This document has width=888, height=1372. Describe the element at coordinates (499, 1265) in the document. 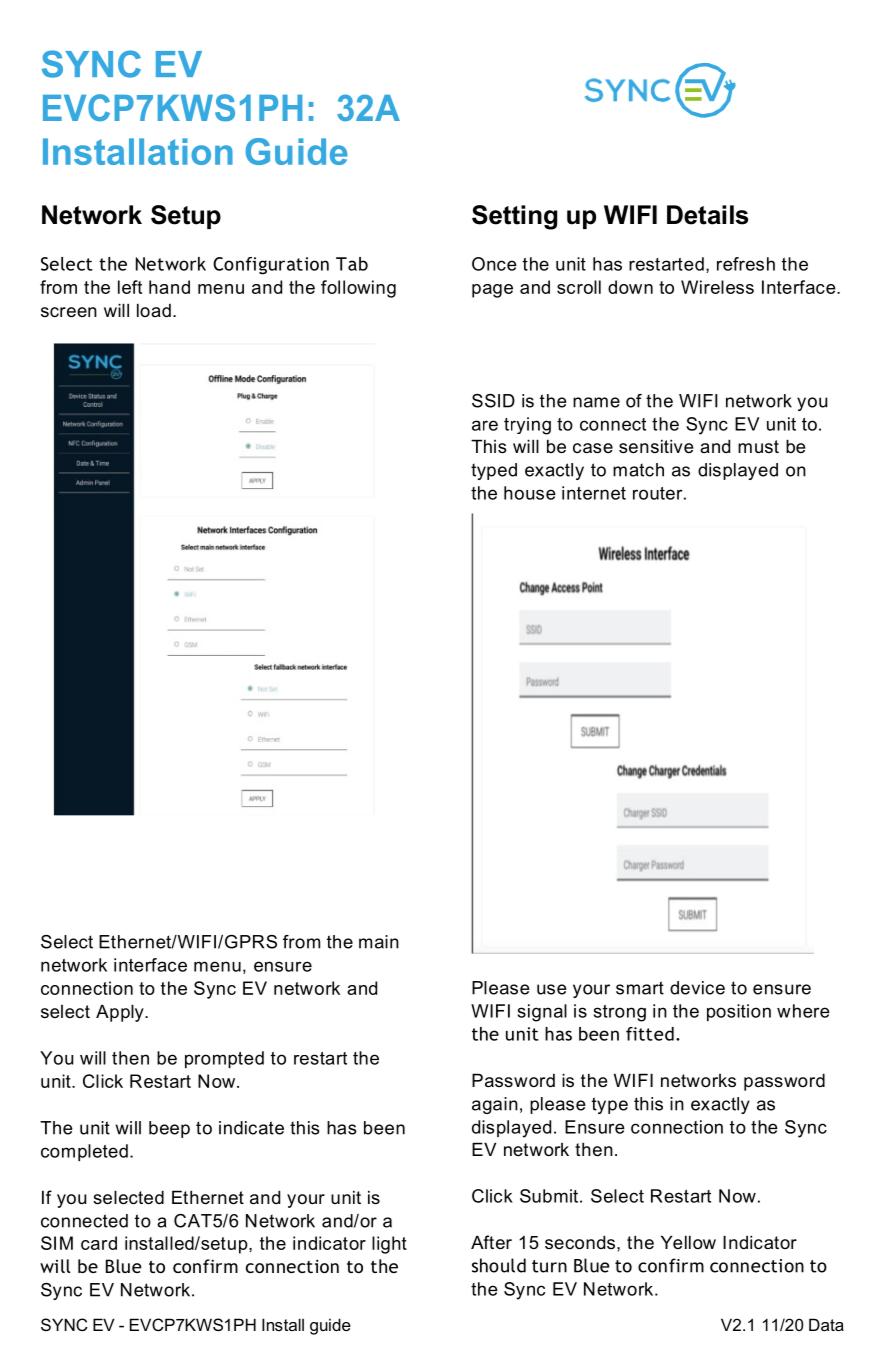

I see `should` at that location.
